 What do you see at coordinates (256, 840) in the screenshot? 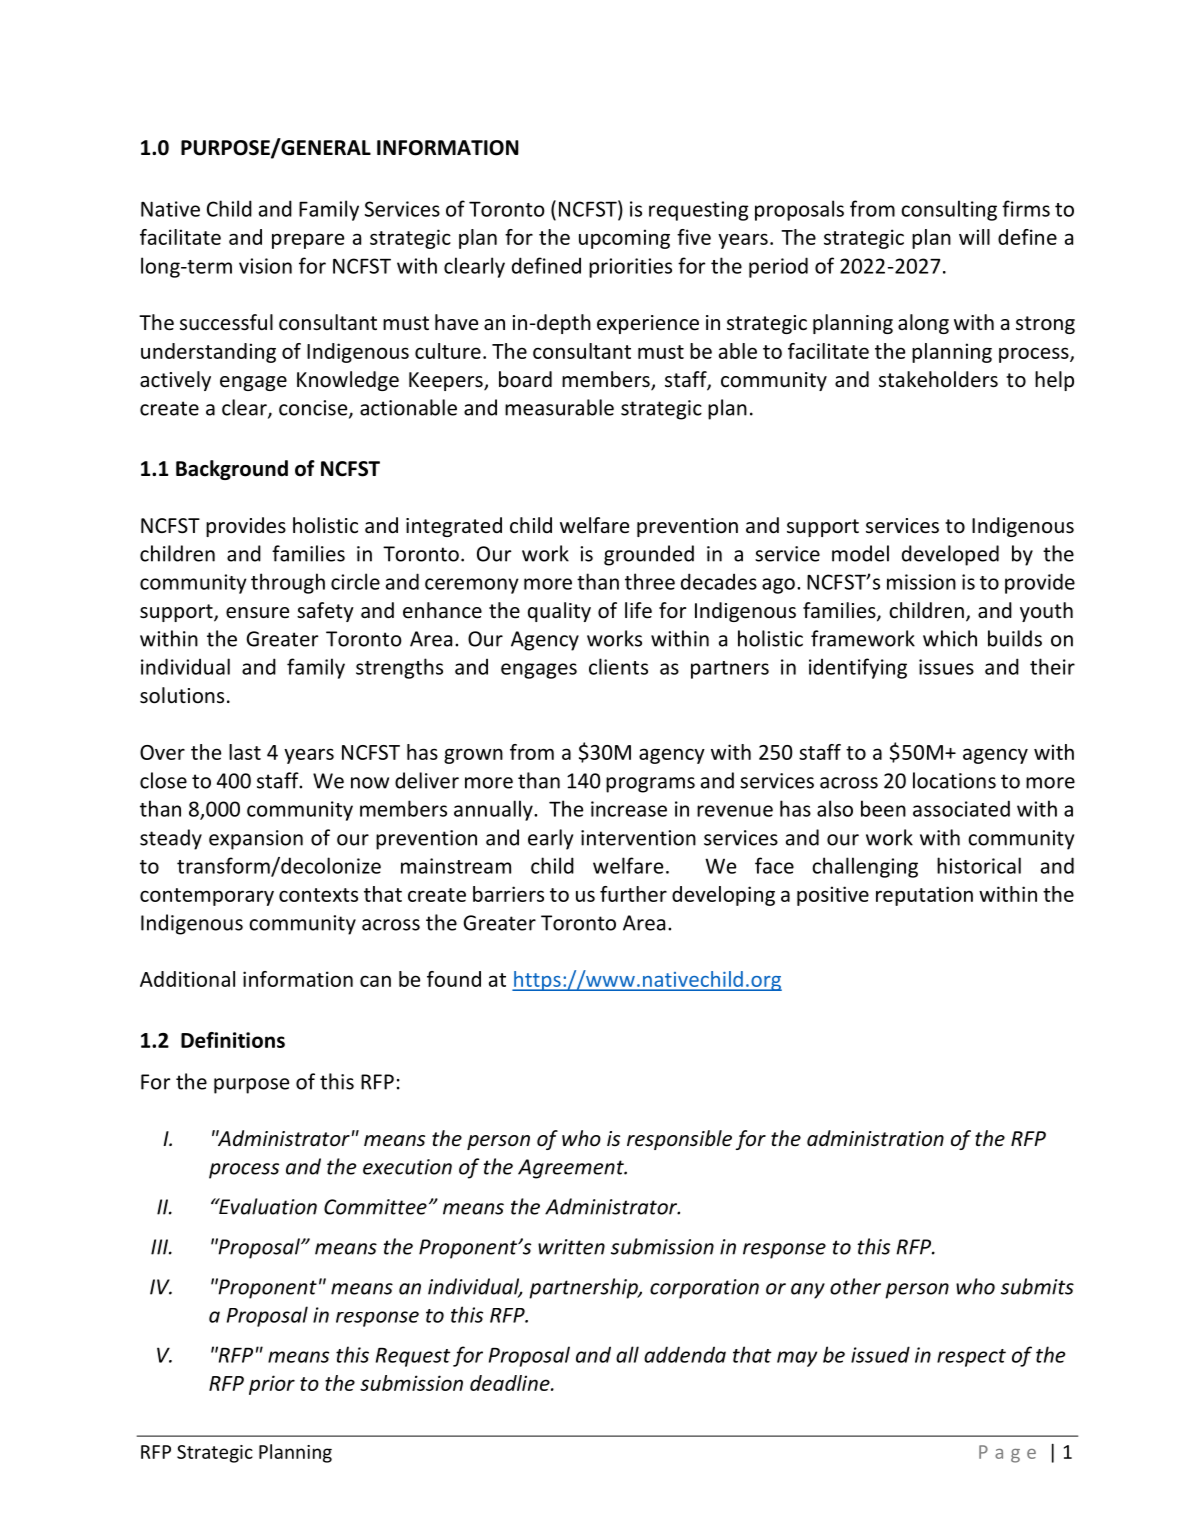
I see `expansion` at bounding box center [256, 840].
